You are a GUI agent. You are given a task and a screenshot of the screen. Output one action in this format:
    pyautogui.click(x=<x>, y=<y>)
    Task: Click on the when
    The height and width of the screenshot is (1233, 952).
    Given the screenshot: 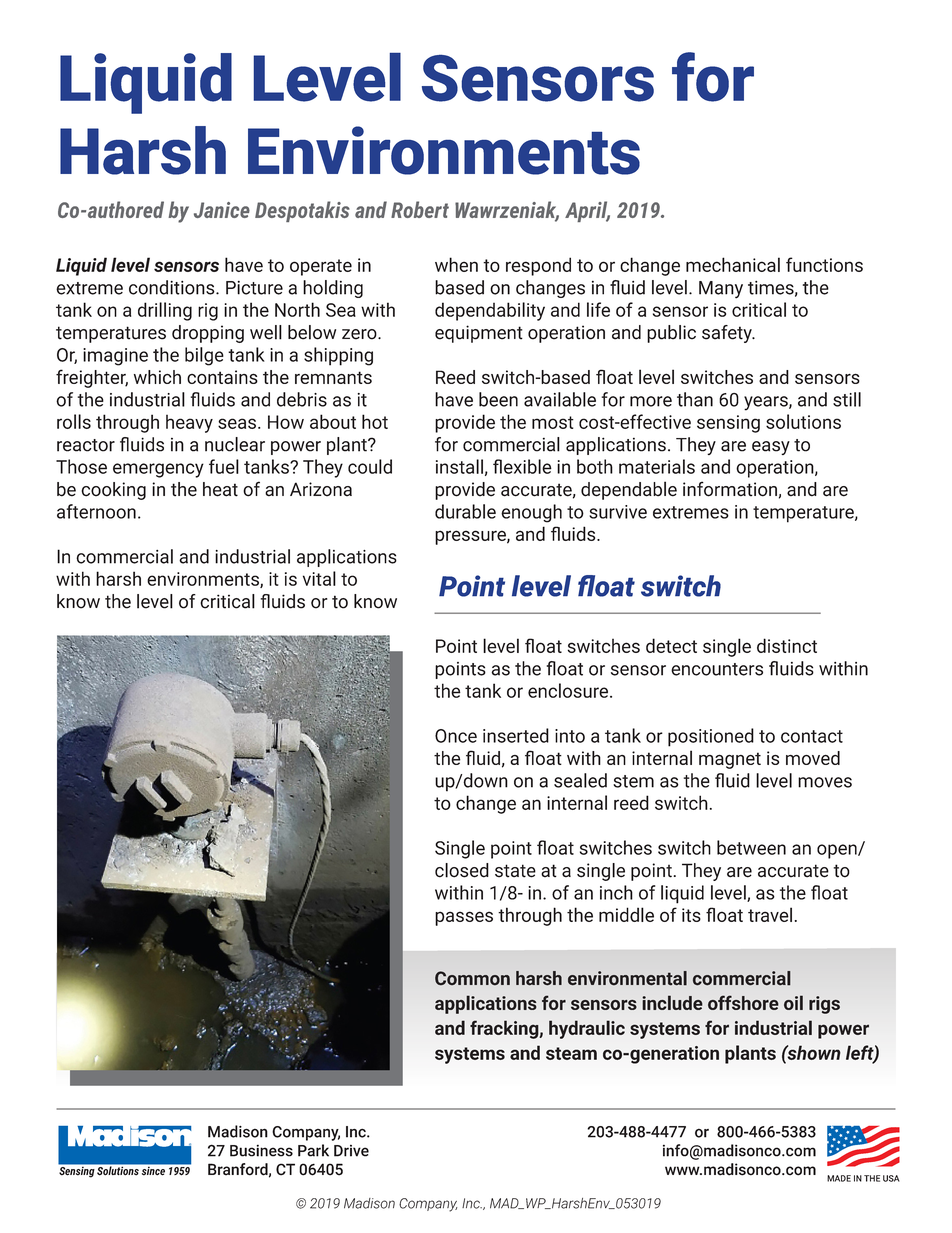 What is the action you would take?
    pyautogui.click(x=456, y=264)
